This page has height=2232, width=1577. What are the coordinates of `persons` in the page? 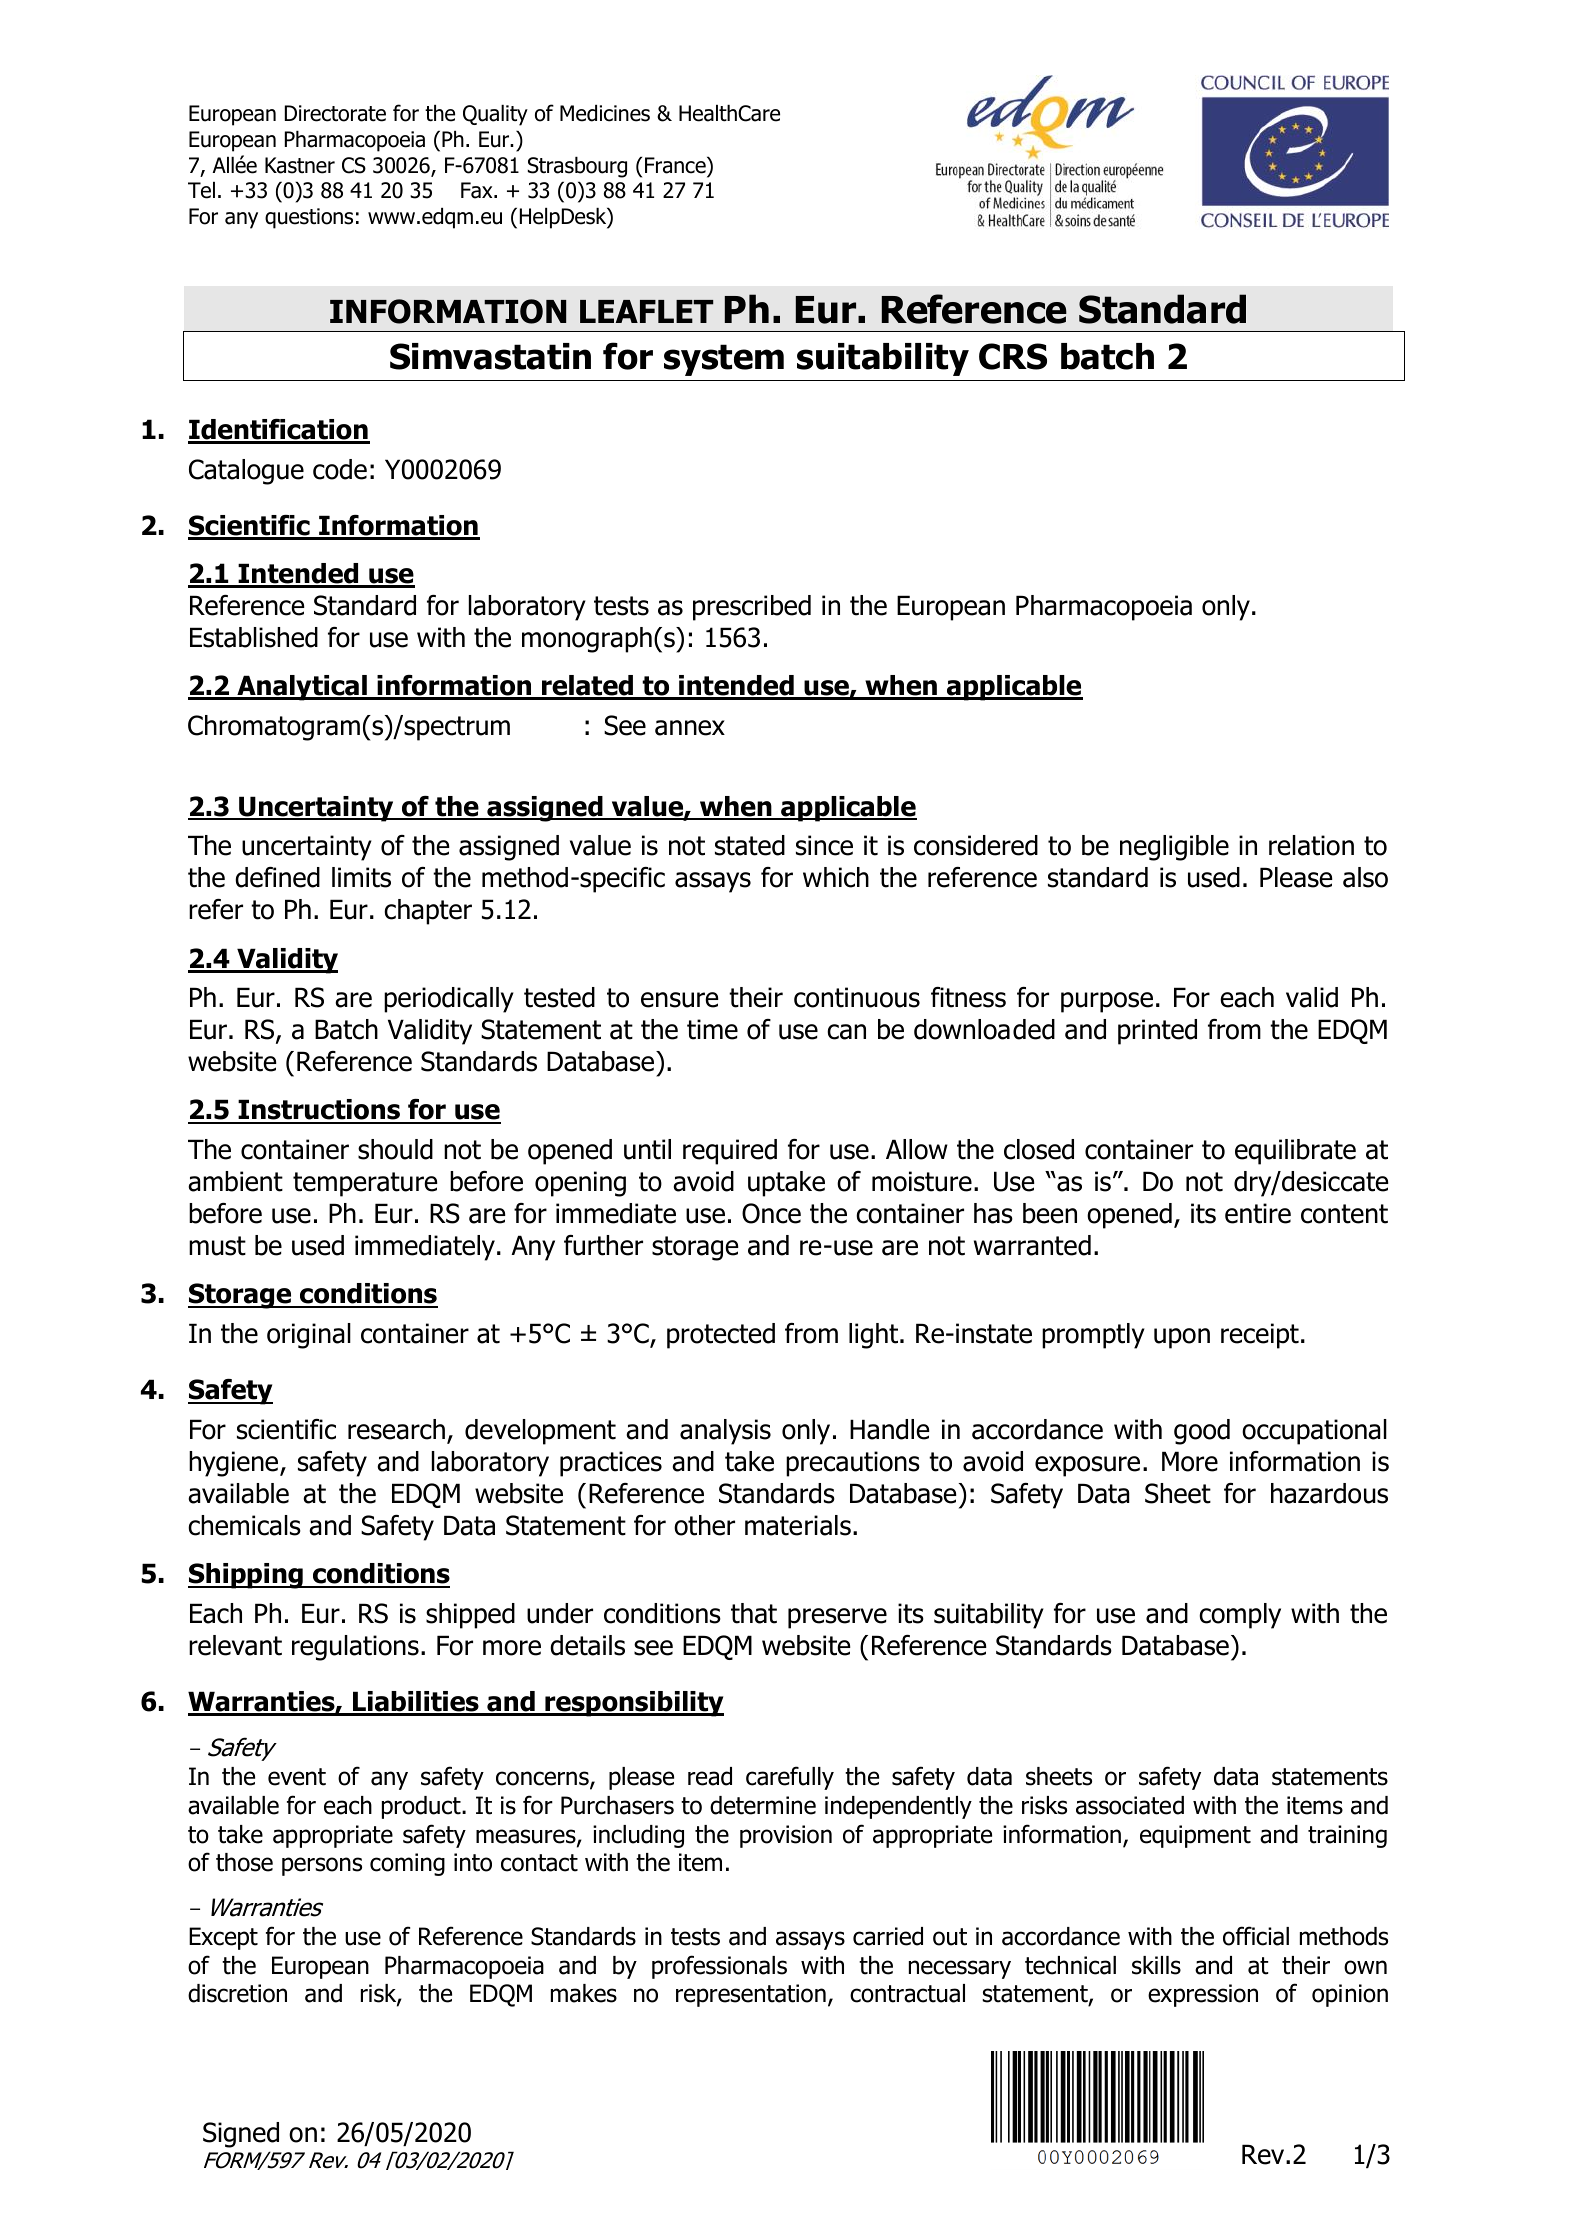 It's located at (322, 1866).
